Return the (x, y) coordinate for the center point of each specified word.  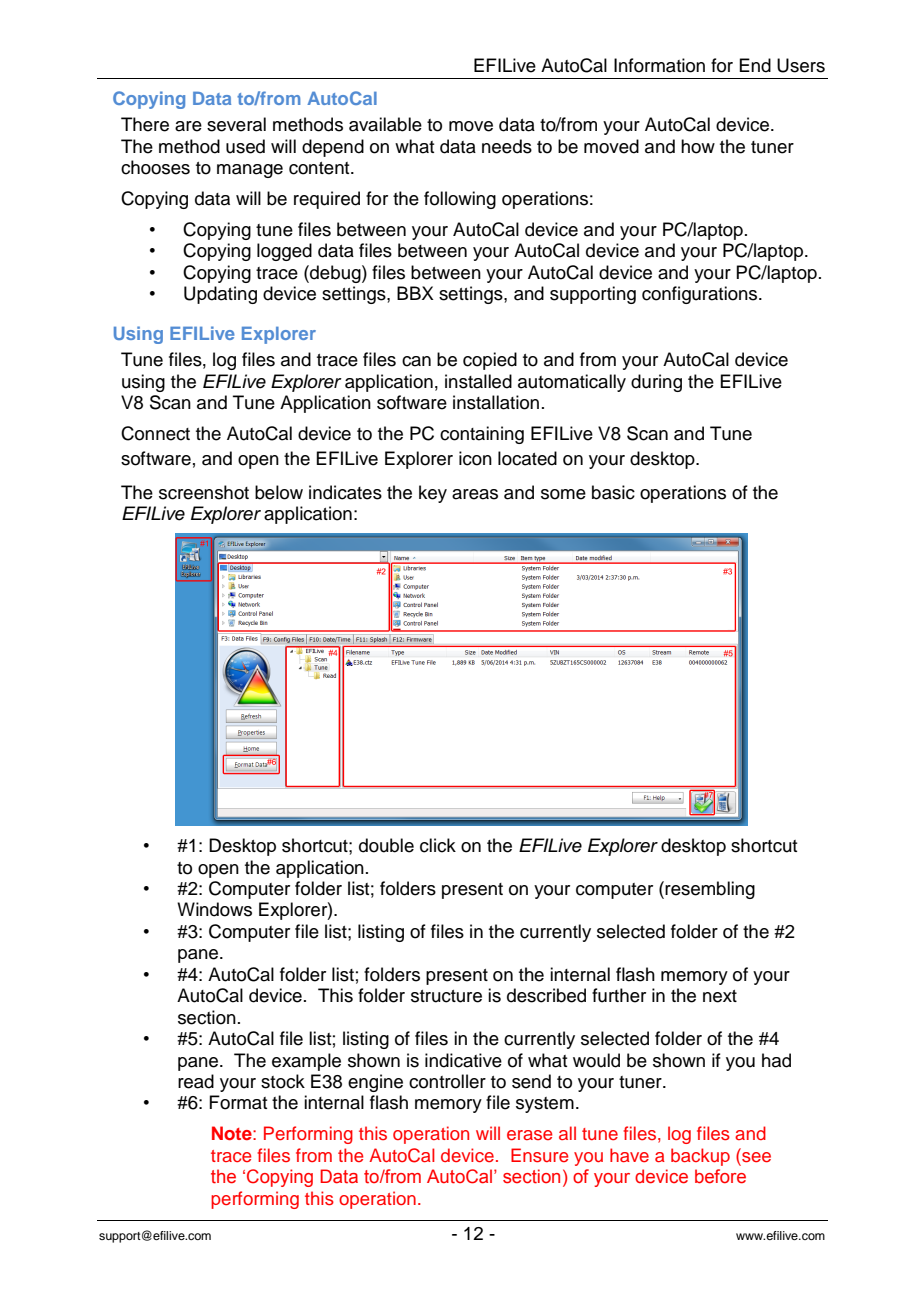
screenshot (204, 492)
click (438, 845)
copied (490, 361)
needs (507, 146)
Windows (214, 909)
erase (529, 1135)
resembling (710, 890)
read (196, 1081)
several (236, 124)
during (656, 383)
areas (475, 494)
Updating (220, 295)
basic (613, 492)
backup (700, 1157)
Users (801, 65)
